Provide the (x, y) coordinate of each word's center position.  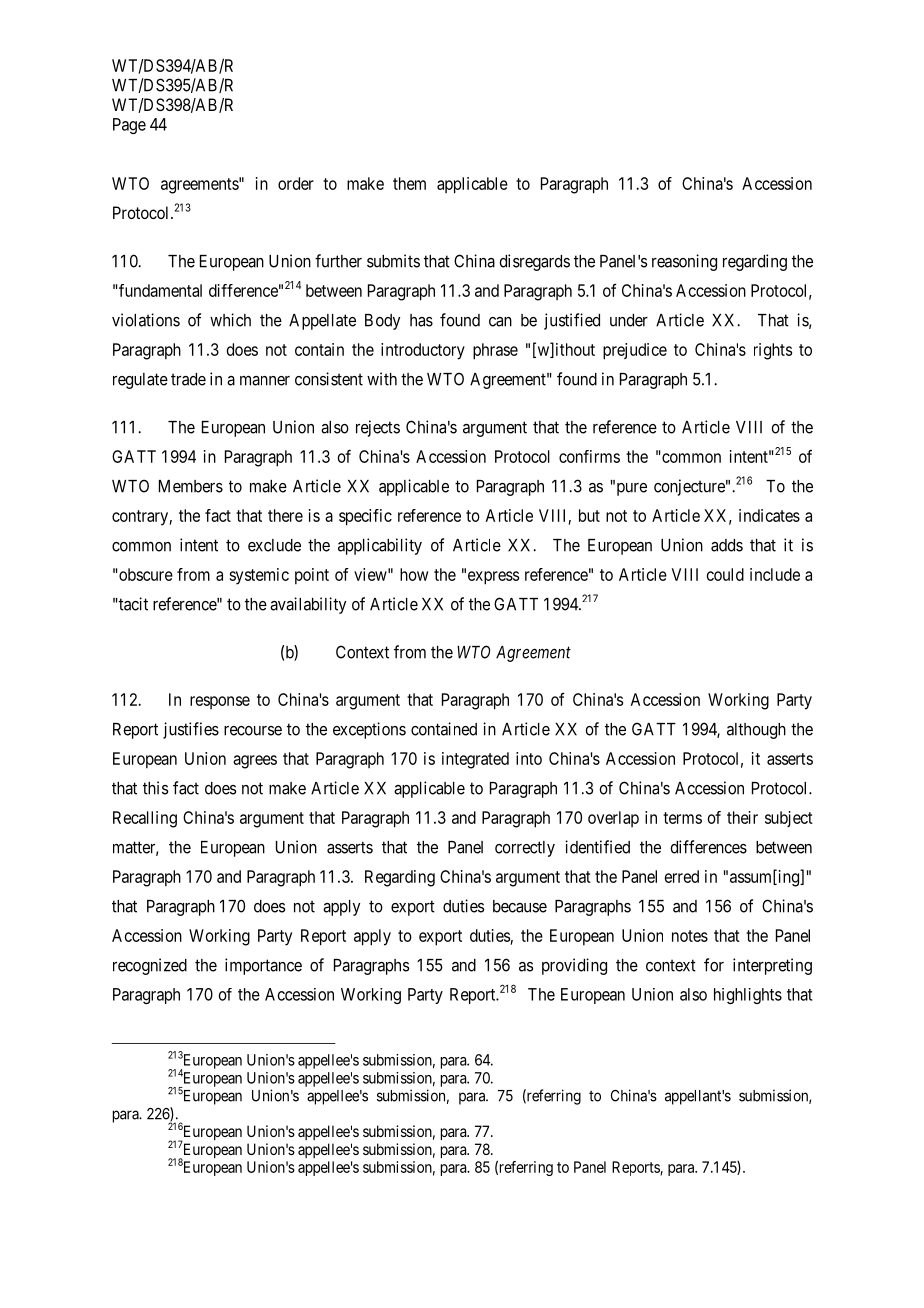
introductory (423, 351)
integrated (475, 760)
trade (188, 379)
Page (129, 126)
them (409, 183)
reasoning (684, 262)
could (725, 574)
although (756, 731)
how (414, 574)
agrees (255, 762)
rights (773, 351)
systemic (259, 576)
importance (263, 966)
